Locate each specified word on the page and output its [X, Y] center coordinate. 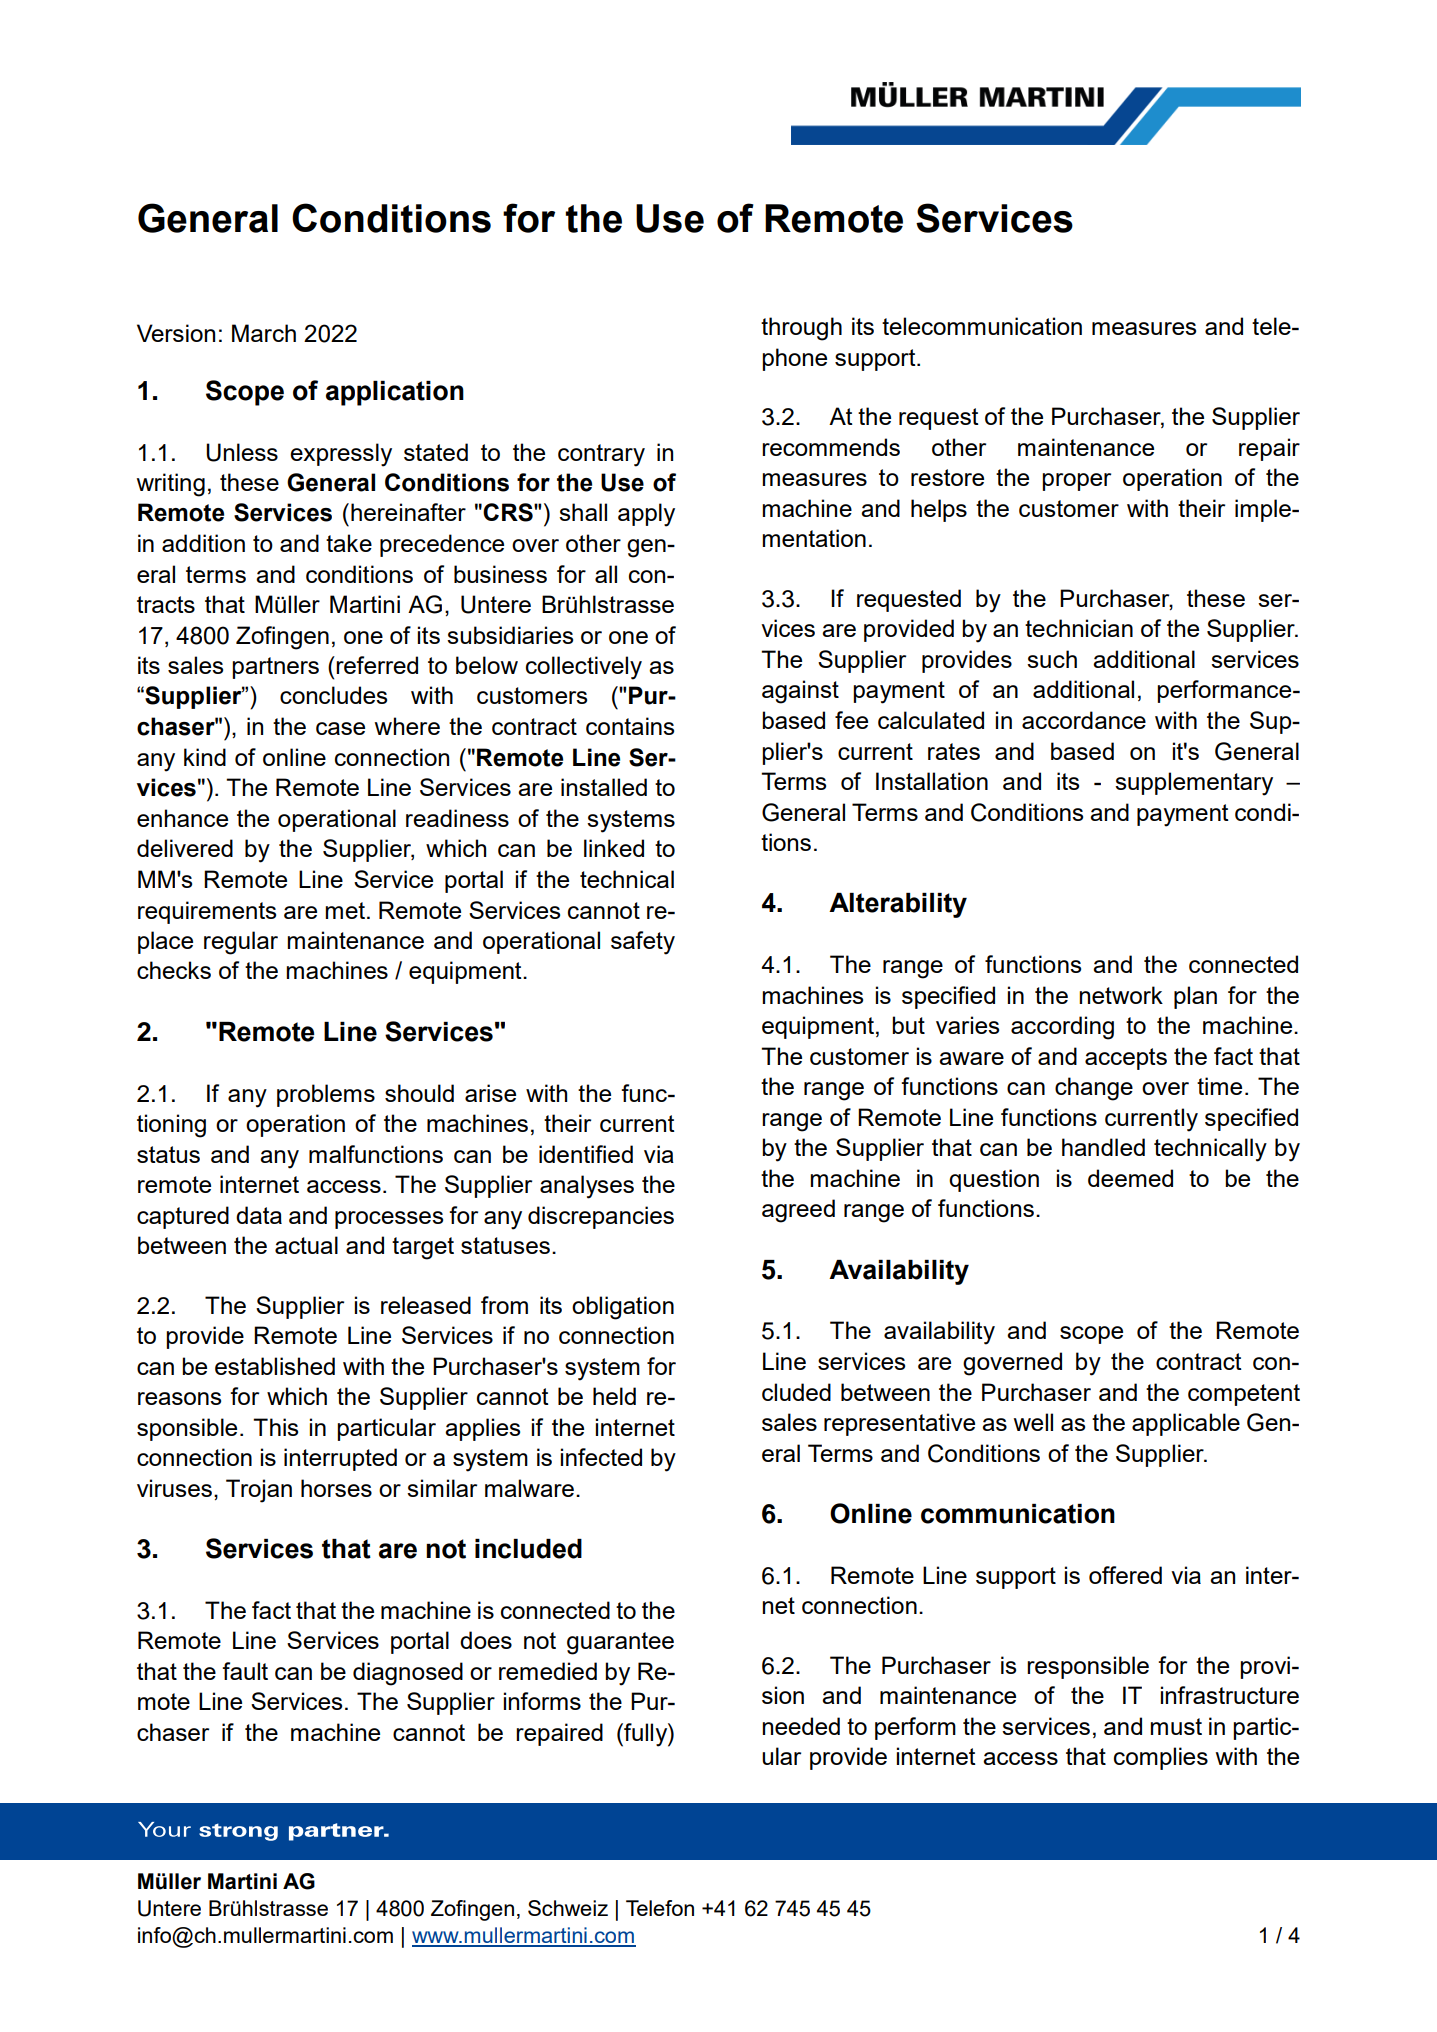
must [1176, 1726]
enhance [182, 818]
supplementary [1194, 784]
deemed [1130, 1178]
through [801, 329]
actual [306, 1245]
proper [1076, 482]
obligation [623, 1308]
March [264, 333]
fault [245, 1671]
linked [614, 848]
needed [801, 1726]
